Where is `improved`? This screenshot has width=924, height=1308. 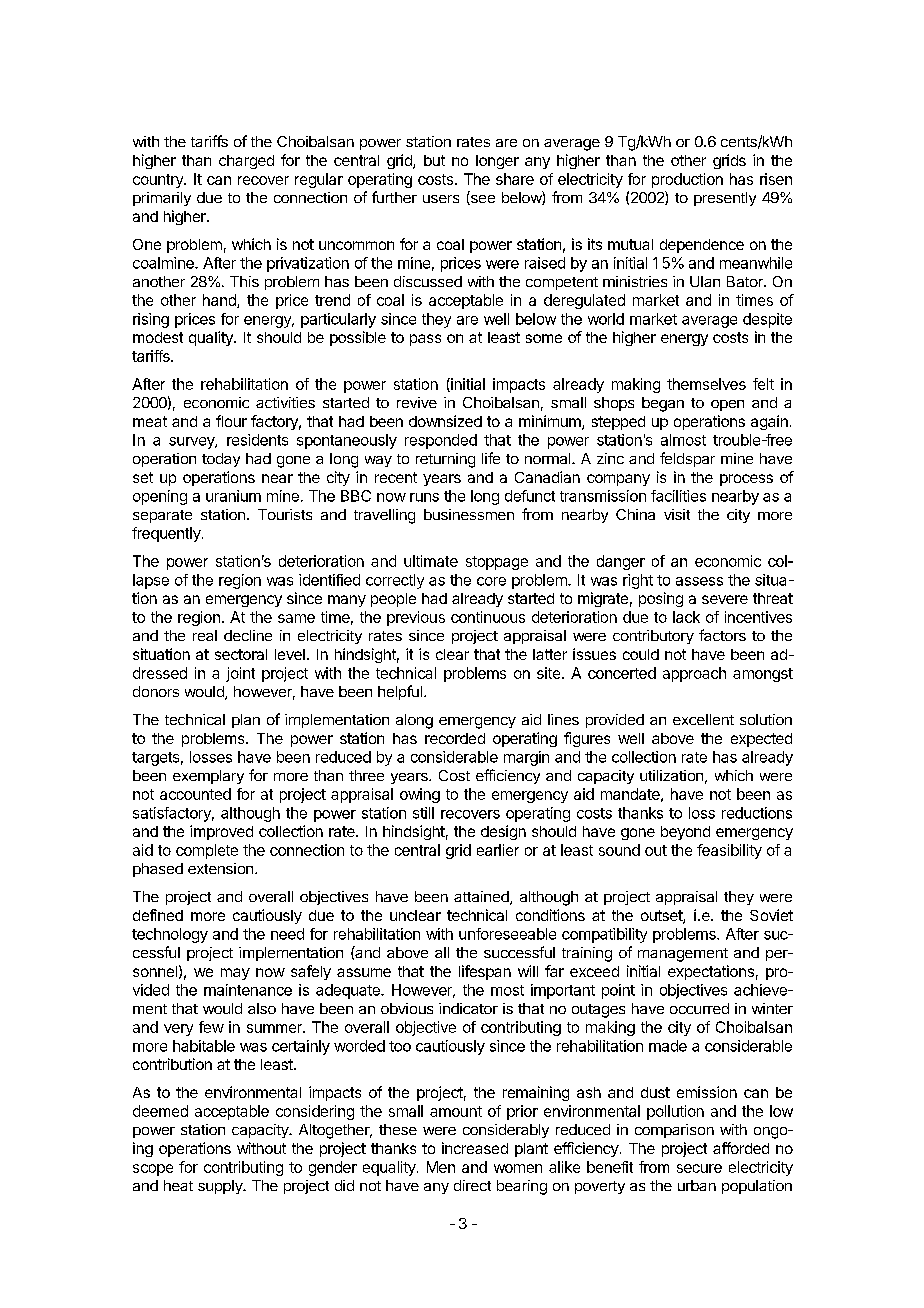
improved is located at coordinates (221, 832).
